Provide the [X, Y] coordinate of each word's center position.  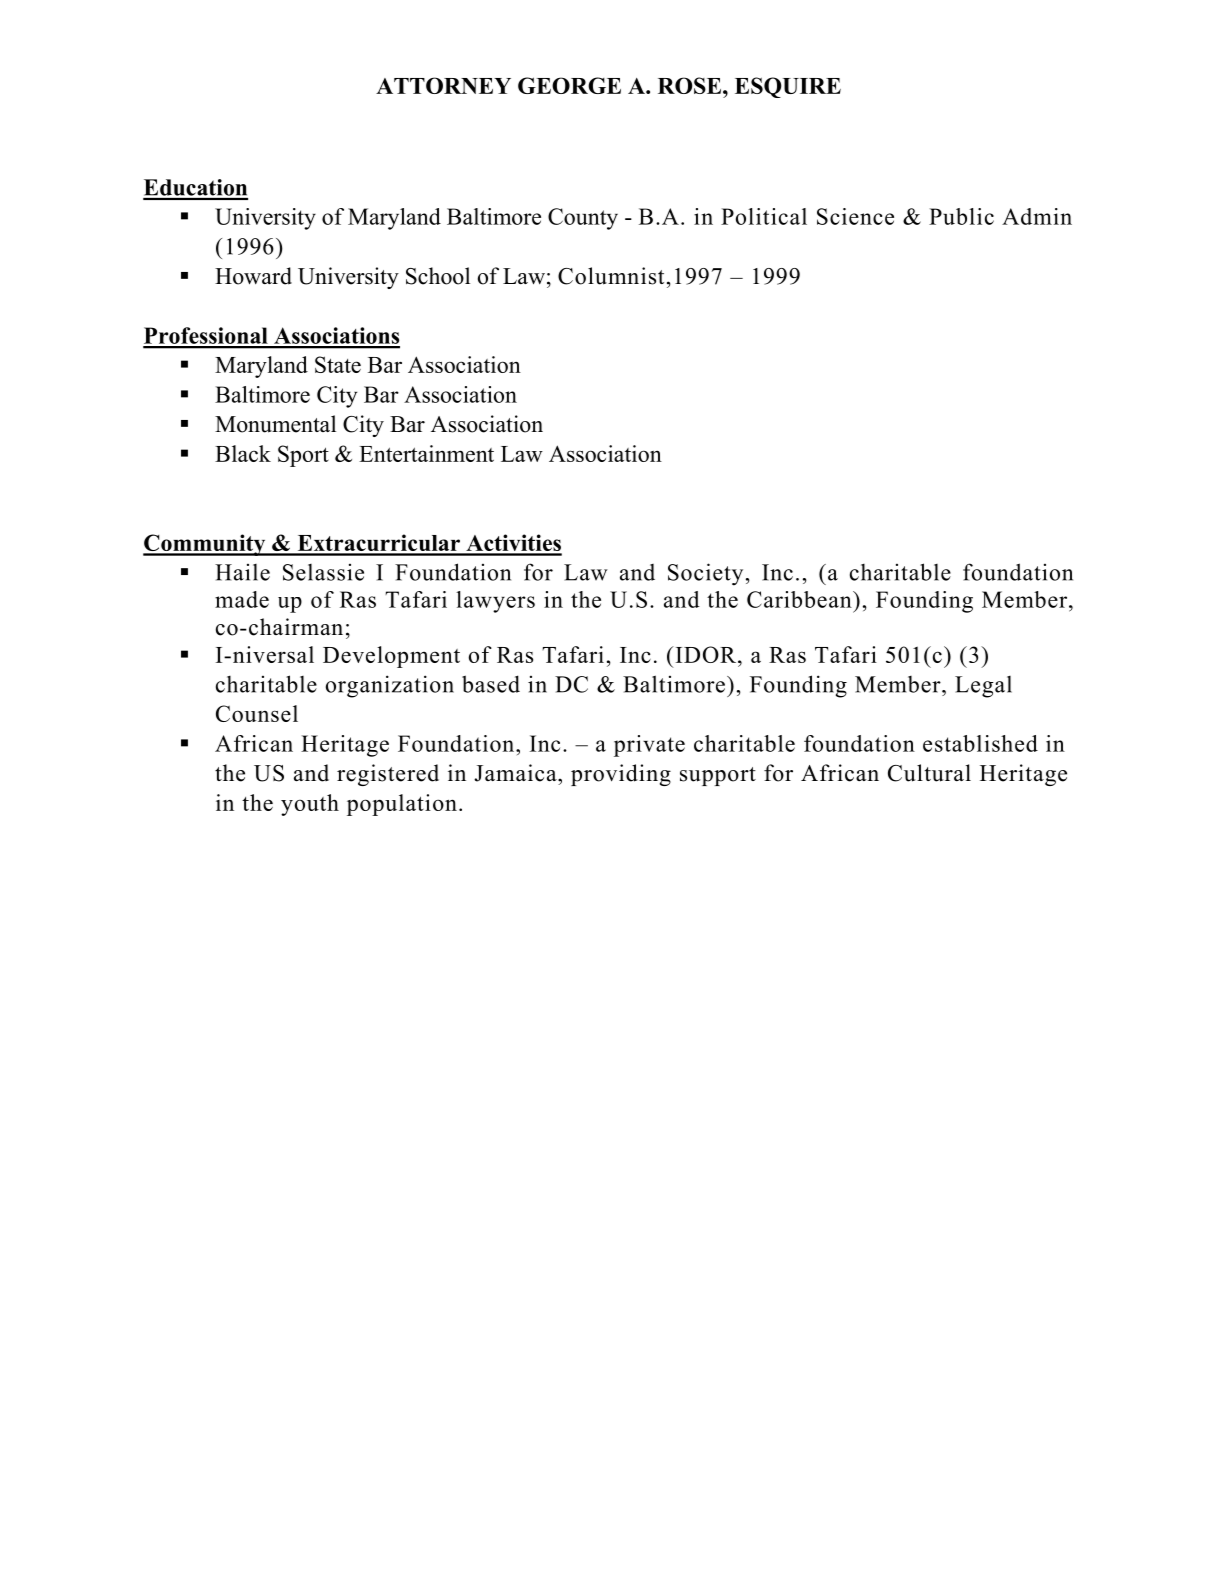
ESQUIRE [788, 87]
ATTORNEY [443, 85]
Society [705, 574]
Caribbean [800, 599]
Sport [303, 456]
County [583, 219]
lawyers [495, 602]
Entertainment [426, 453]
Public [961, 216]
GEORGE [569, 85]
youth [310, 805]
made [242, 599]
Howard [253, 276]
